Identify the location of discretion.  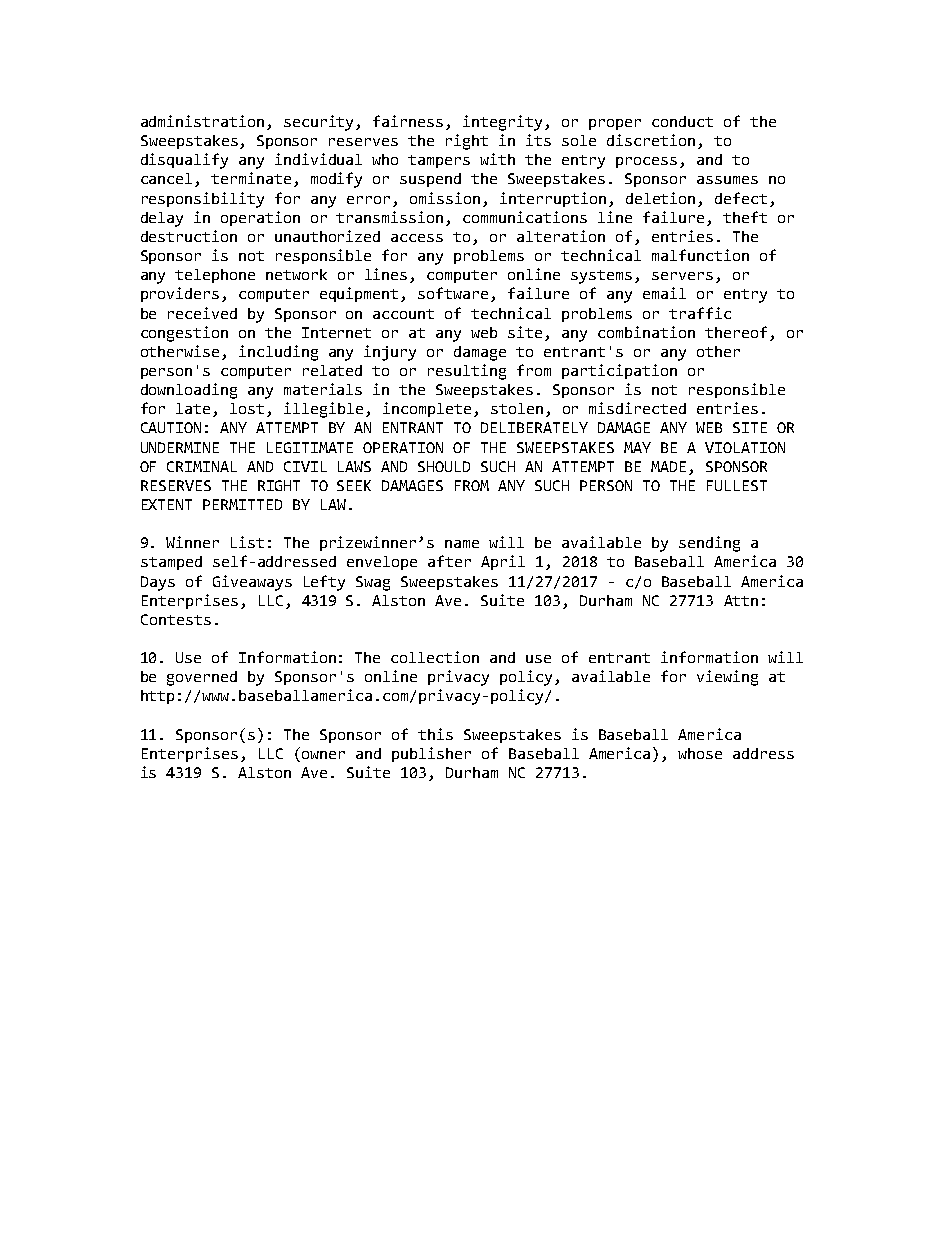
(651, 140).
